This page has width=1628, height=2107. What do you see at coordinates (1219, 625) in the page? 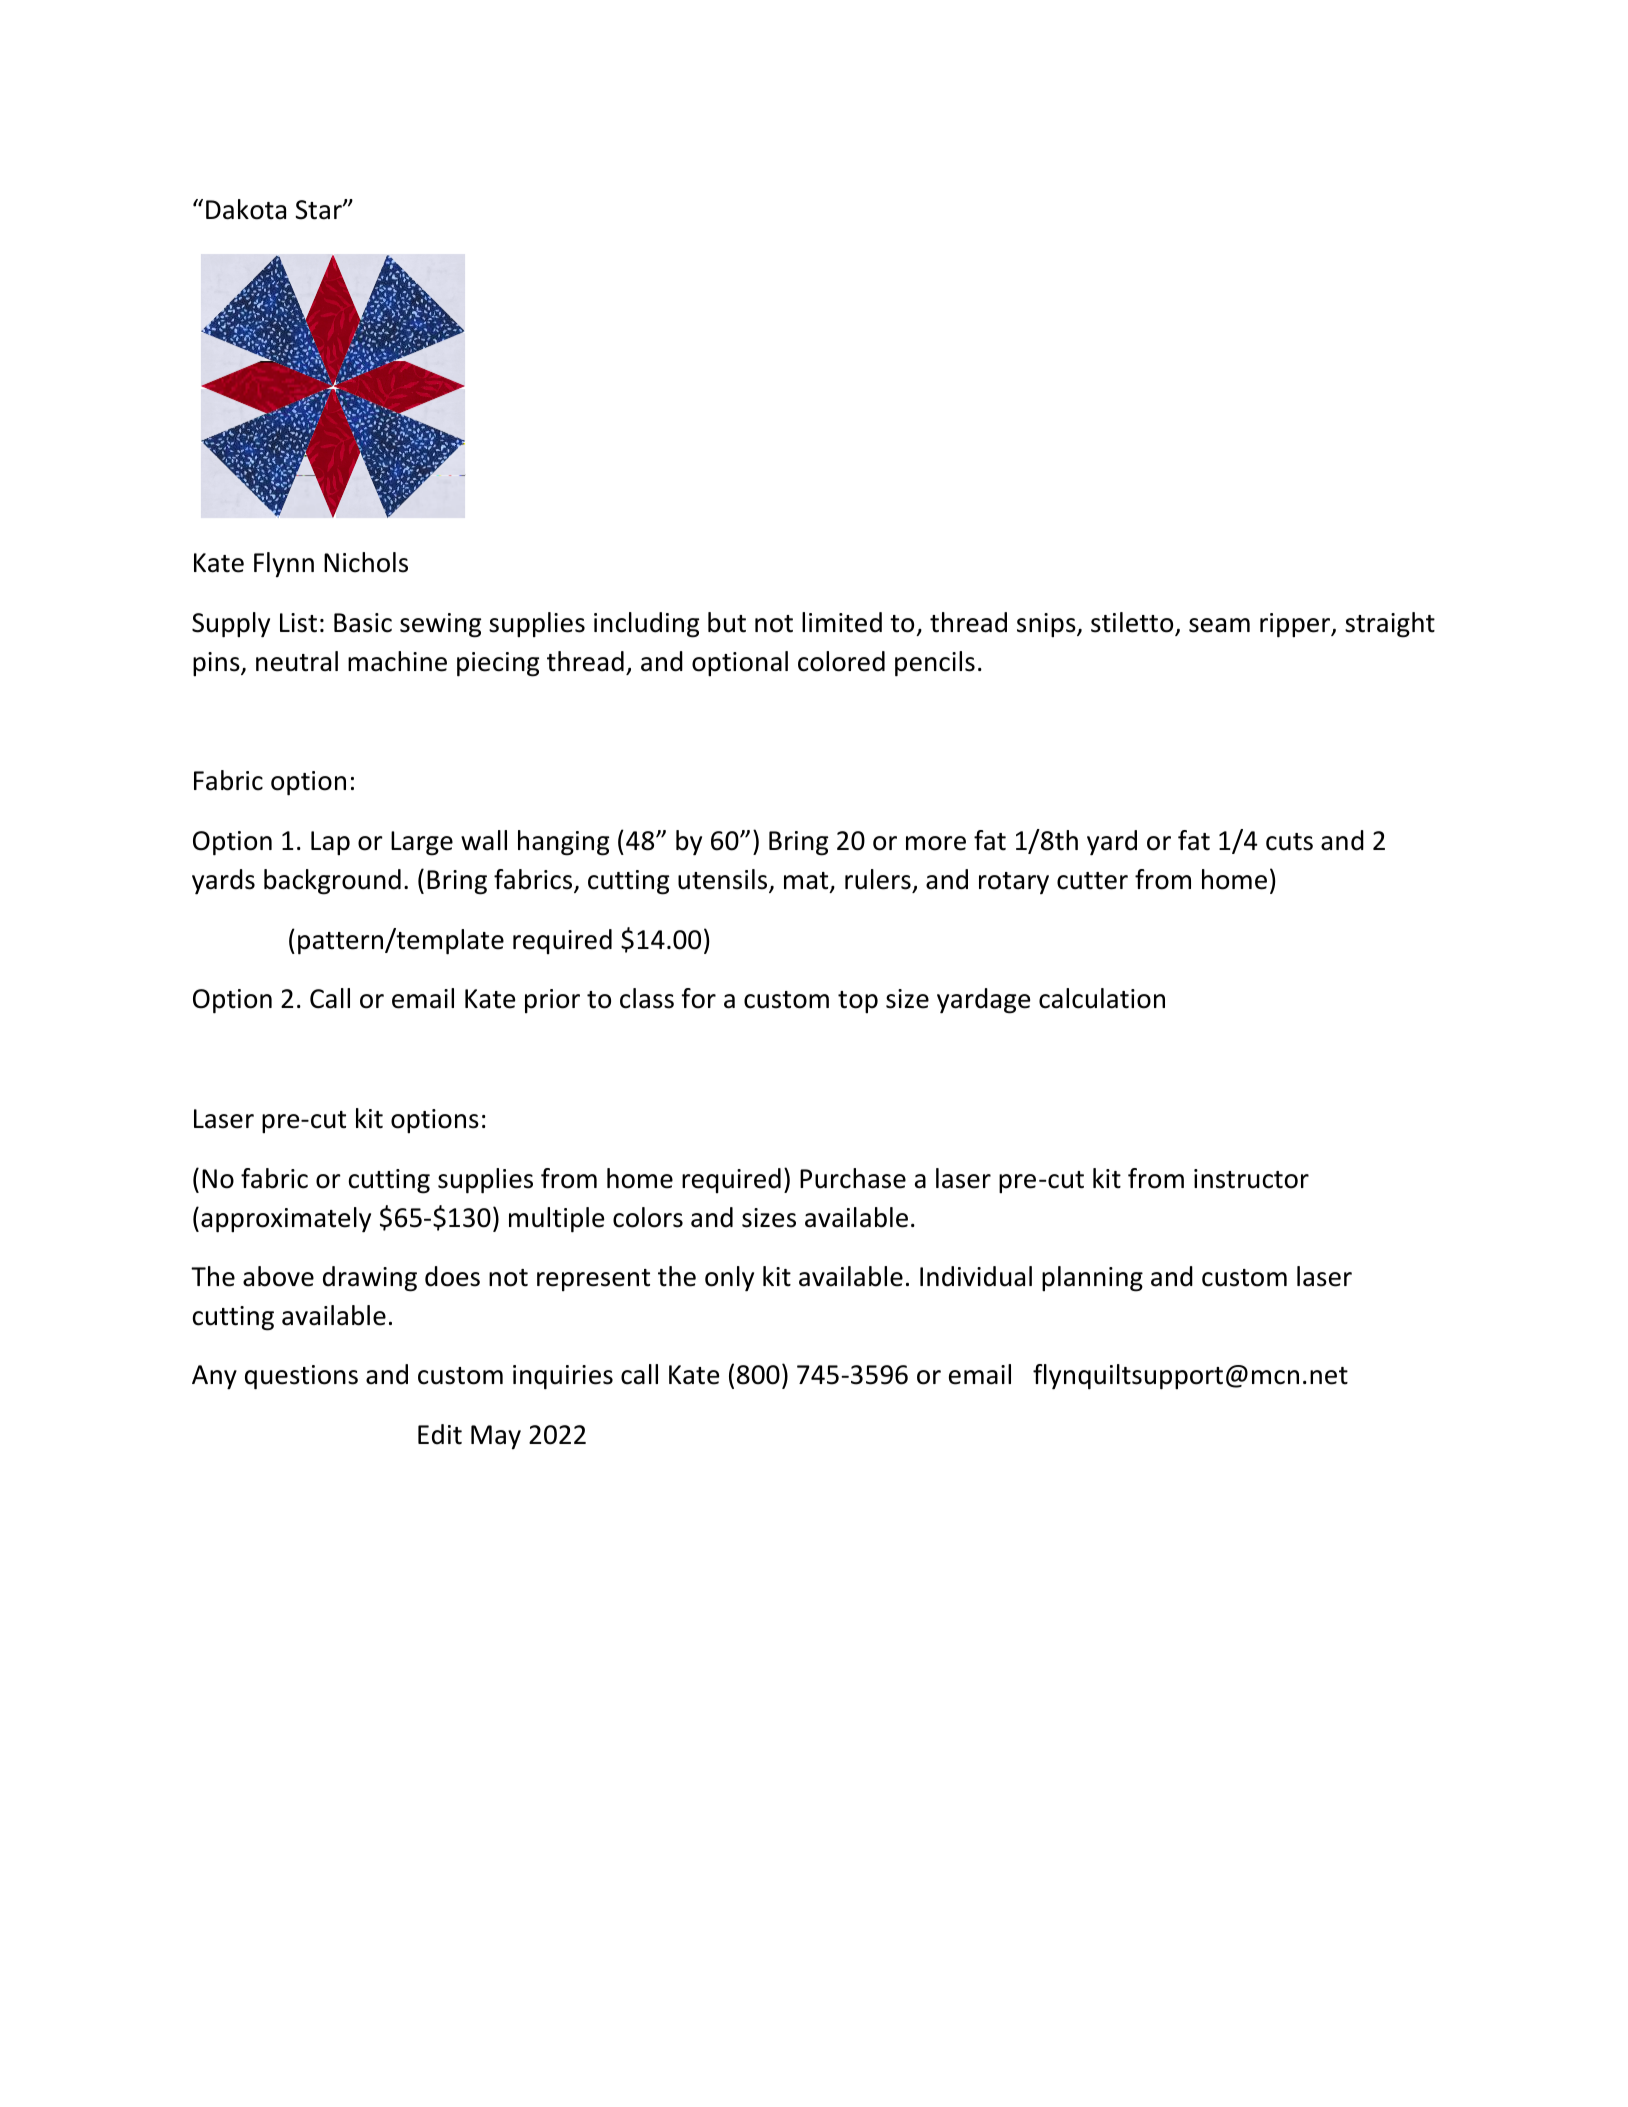
I see `seam` at bounding box center [1219, 625].
